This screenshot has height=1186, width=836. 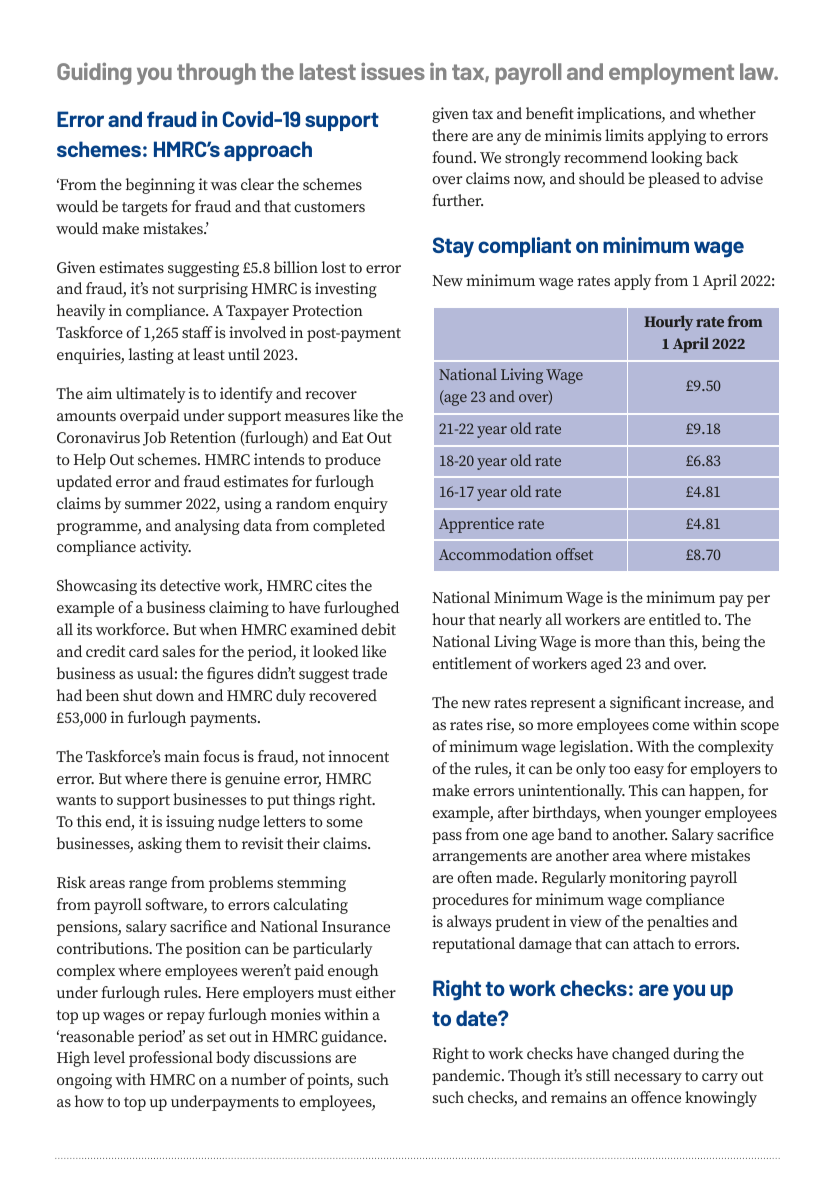 What do you see at coordinates (393, 71) in the screenshot?
I see `issues` at bounding box center [393, 71].
